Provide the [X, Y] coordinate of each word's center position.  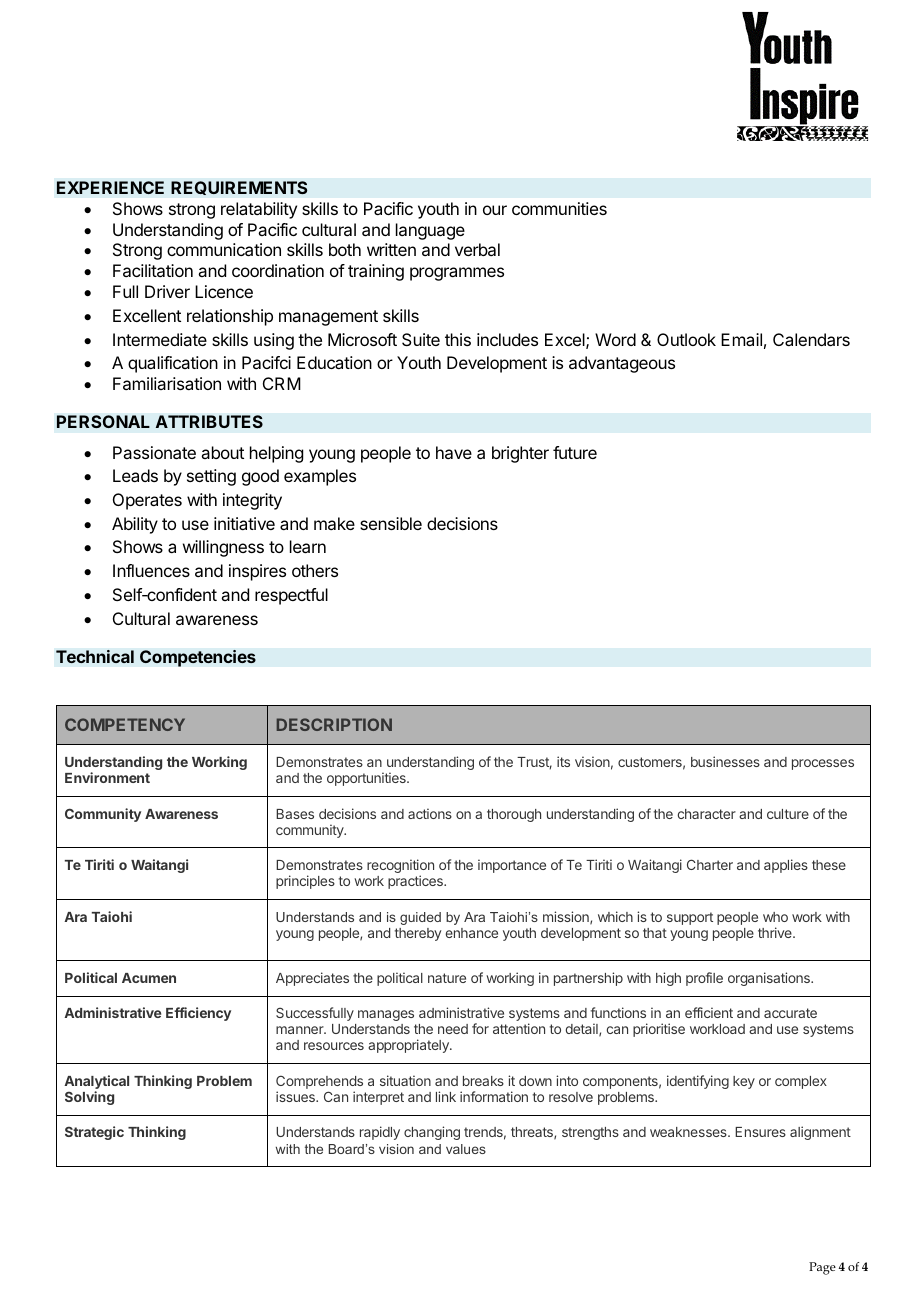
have [454, 452]
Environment [107, 777]
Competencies [198, 658]
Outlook [686, 339]
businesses [725, 761]
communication [224, 249]
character [707, 814]
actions [430, 813]
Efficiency [198, 1014]
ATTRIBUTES [209, 421]
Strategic [94, 1133]
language [430, 231]
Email [741, 339]
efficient [709, 1012]
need [453, 1029]
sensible [391, 523]
